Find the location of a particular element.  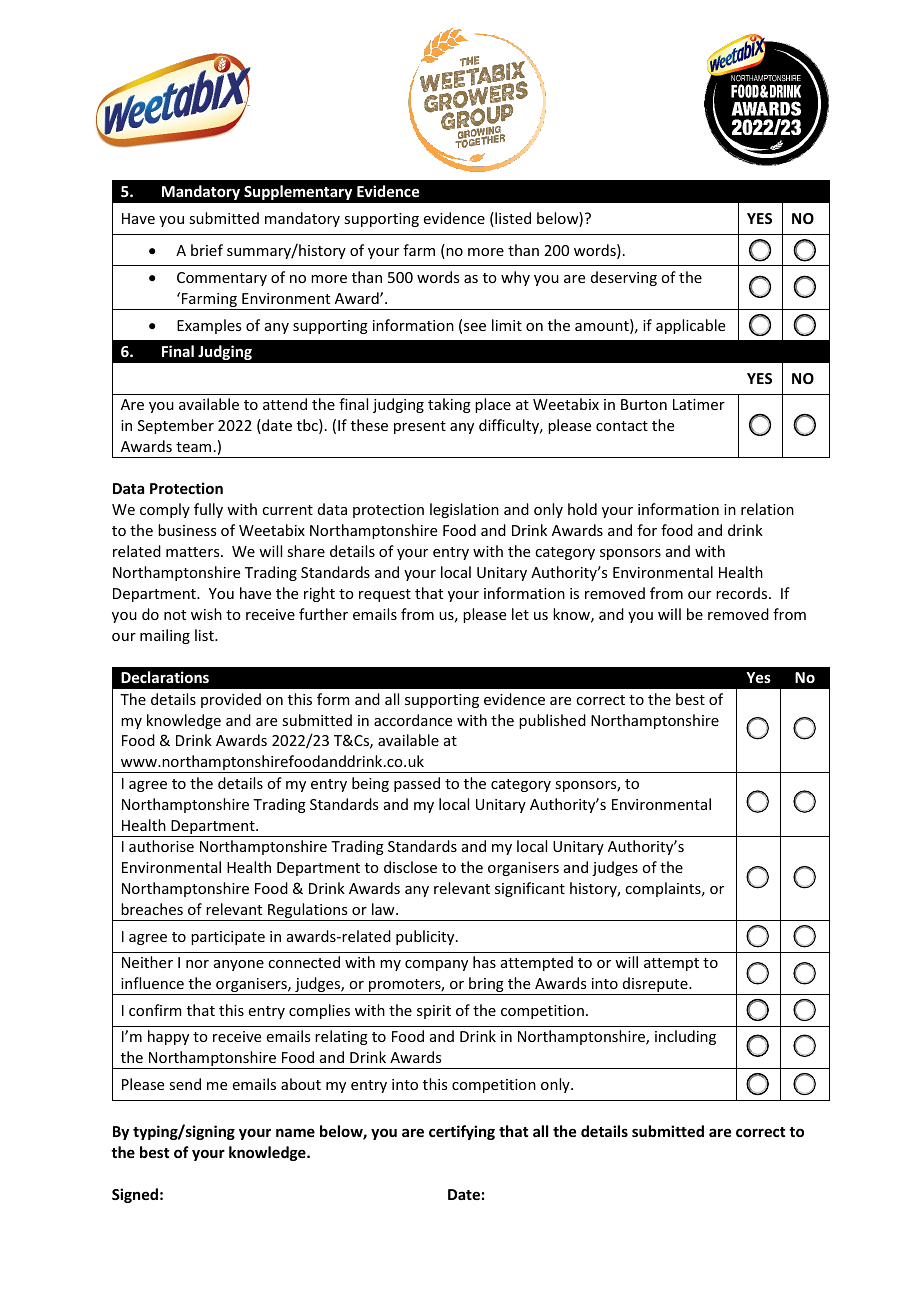

Commentary is located at coordinates (222, 279).
